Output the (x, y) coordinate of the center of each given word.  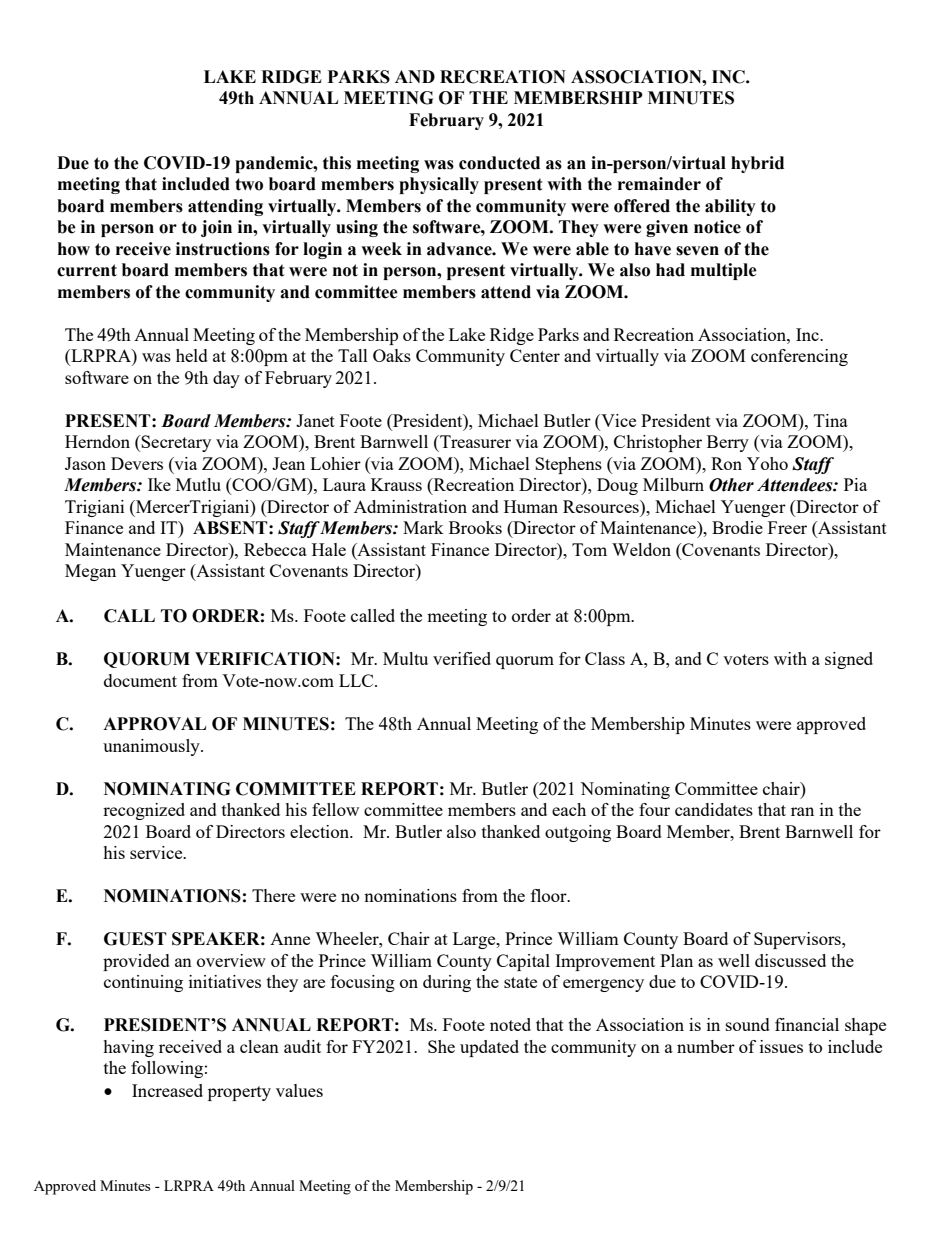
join (216, 228)
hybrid (757, 164)
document (140, 680)
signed (849, 660)
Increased (167, 1090)
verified (462, 658)
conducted (499, 163)
